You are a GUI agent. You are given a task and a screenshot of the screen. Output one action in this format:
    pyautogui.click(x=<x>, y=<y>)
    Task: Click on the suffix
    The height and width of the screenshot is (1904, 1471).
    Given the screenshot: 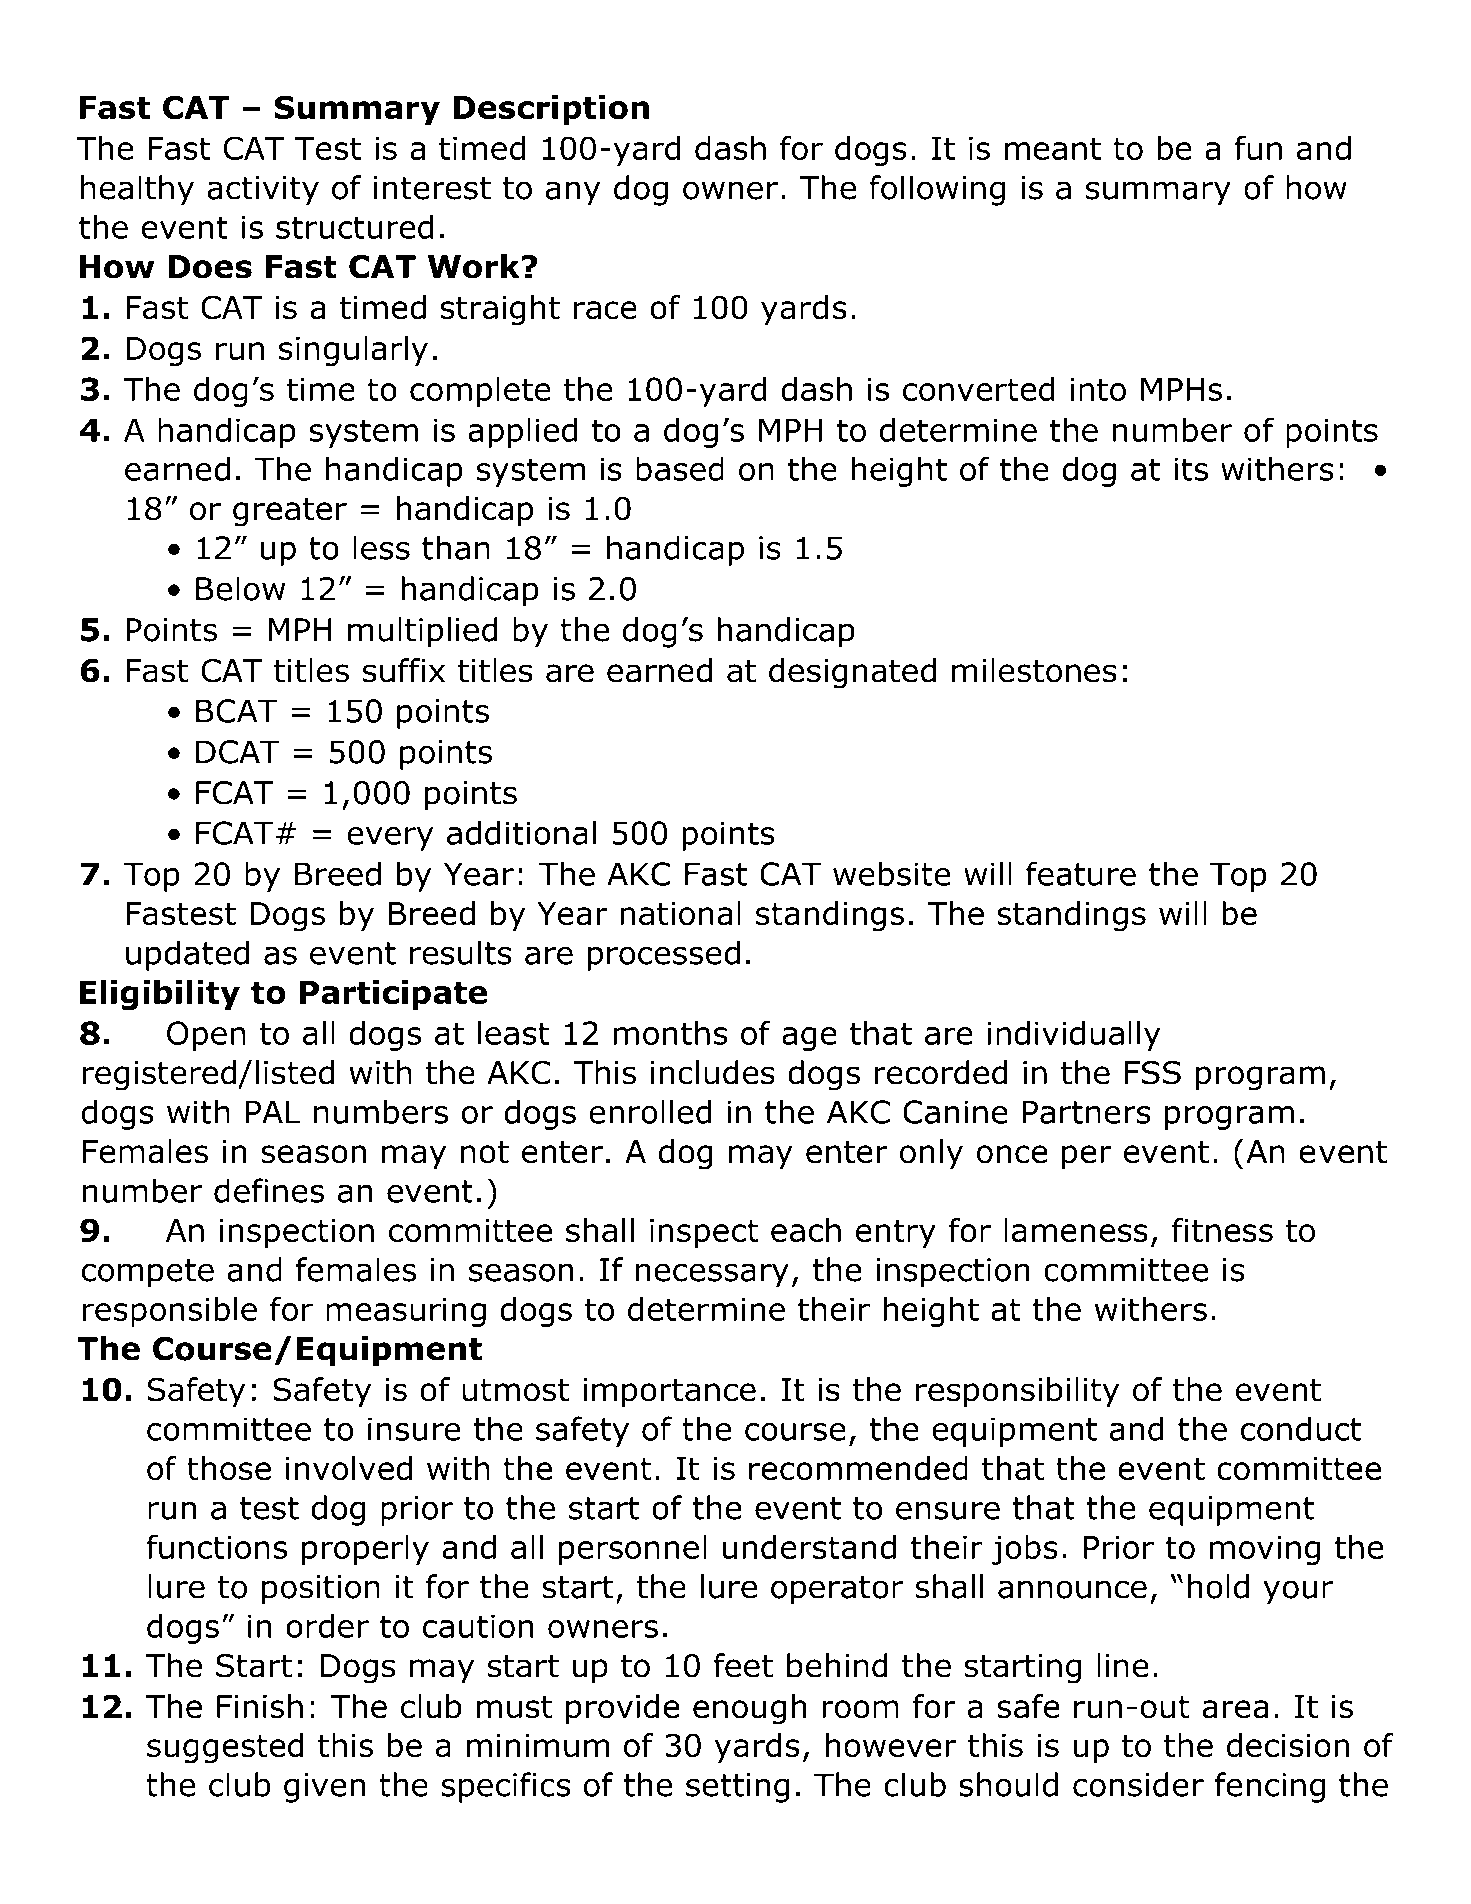 What is the action you would take?
    pyautogui.click(x=404, y=670)
